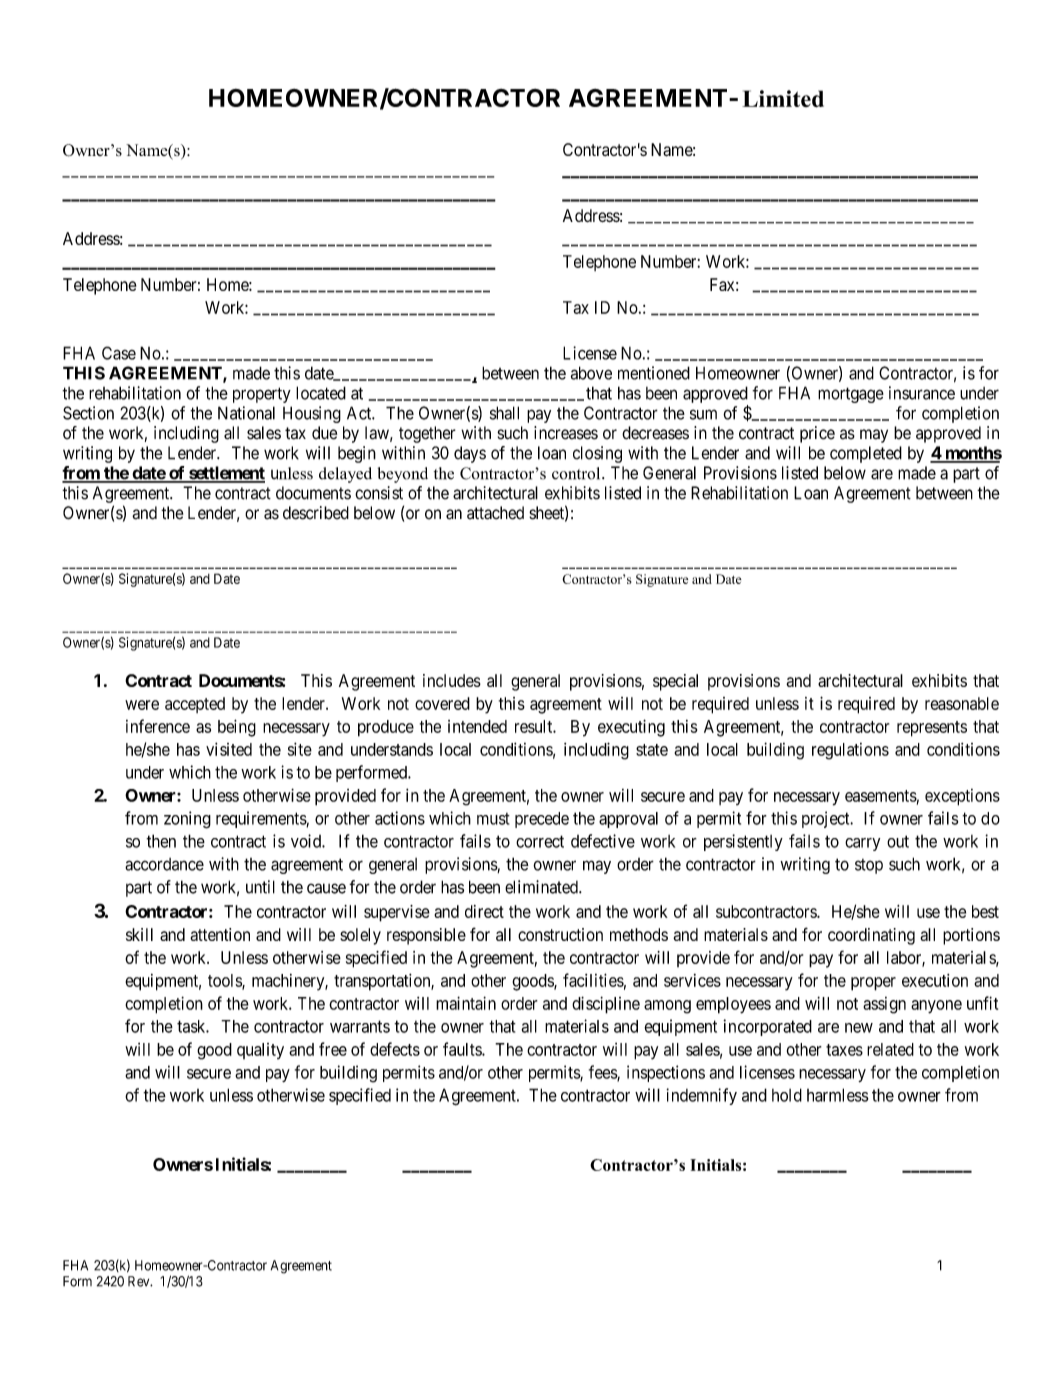 The image size is (1062, 1374). I want to click on stop, so click(869, 866).
